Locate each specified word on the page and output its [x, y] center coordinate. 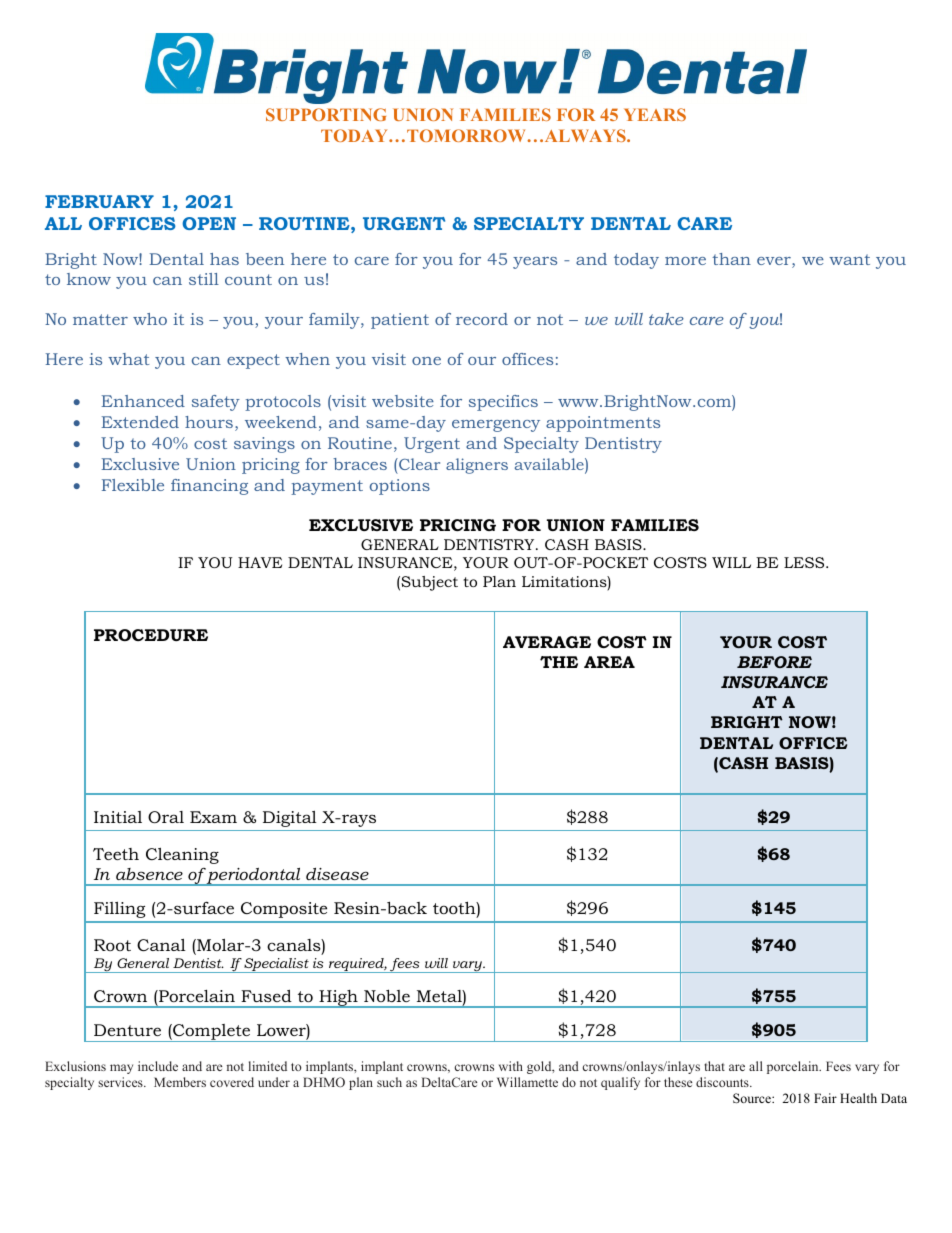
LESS [805, 562]
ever [775, 262]
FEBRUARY [99, 201]
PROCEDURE [151, 635]
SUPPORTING [326, 114]
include [158, 1066]
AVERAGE [547, 642]
